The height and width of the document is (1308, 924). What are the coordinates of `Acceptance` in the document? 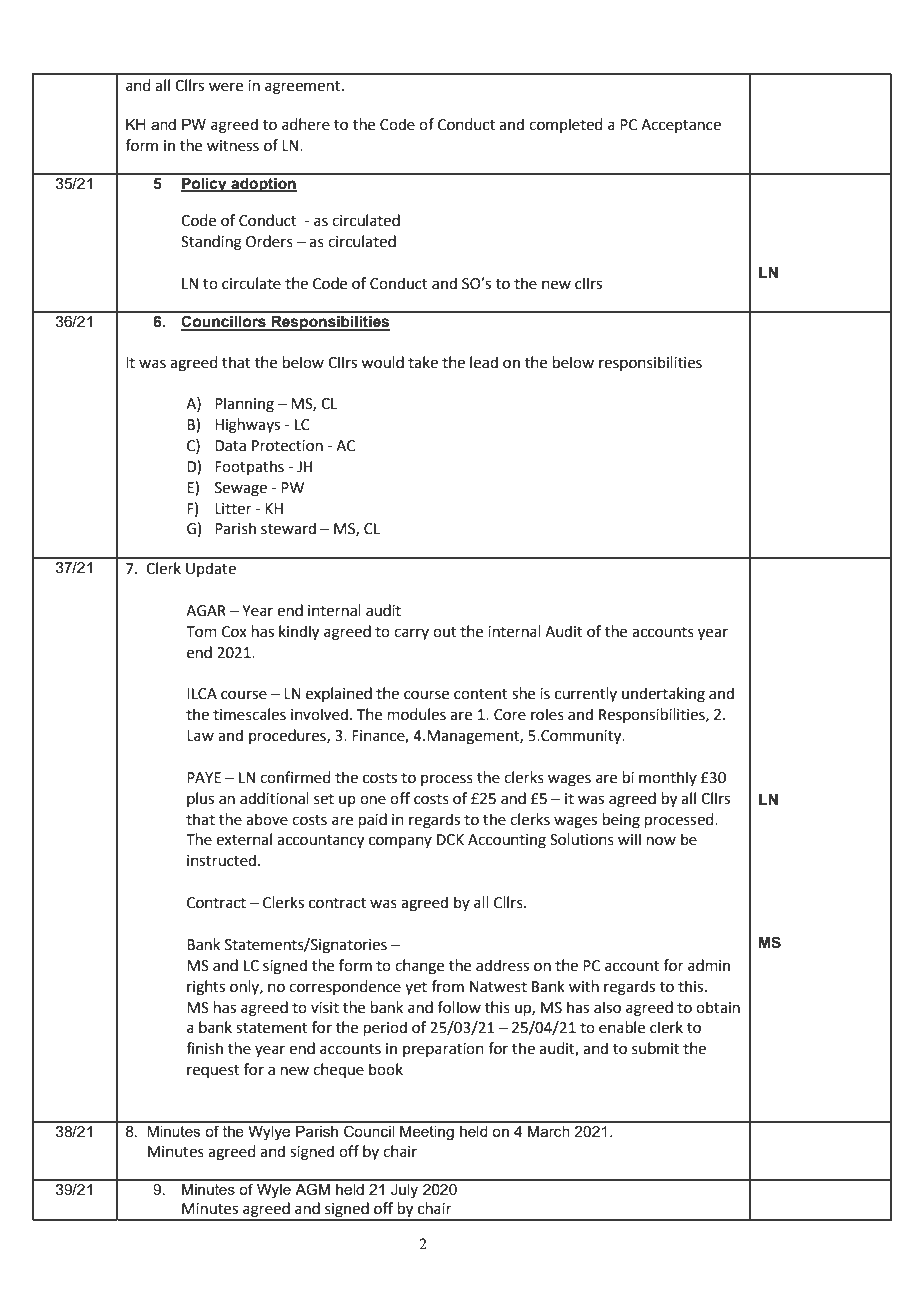 It's located at (681, 126).
